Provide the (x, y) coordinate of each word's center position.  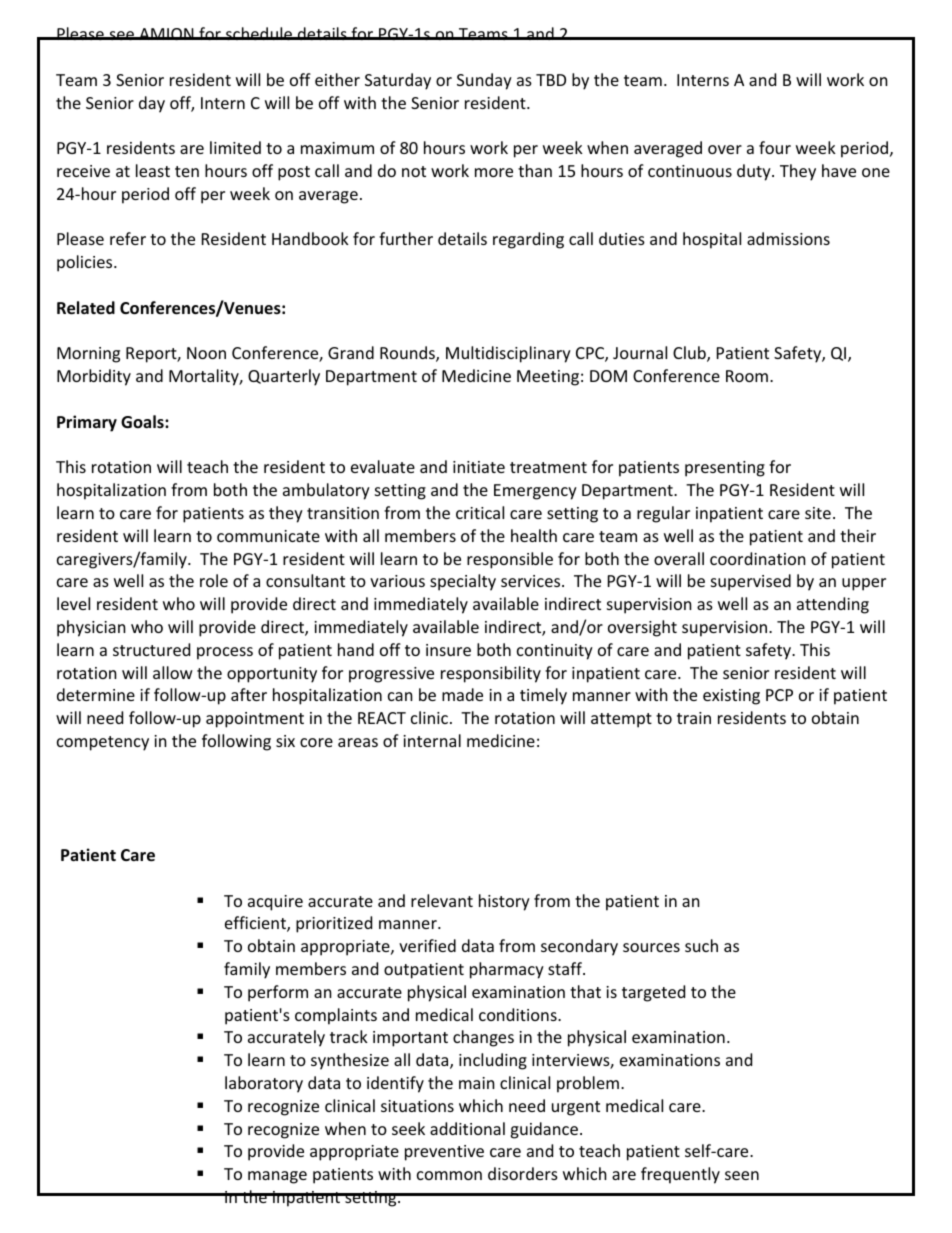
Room (747, 376)
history (504, 902)
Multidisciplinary (508, 354)
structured (151, 649)
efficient (256, 924)
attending (833, 605)
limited (235, 147)
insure (448, 650)
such (701, 945)
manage (277, 1177)
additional (467, 1128)
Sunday (484, 81)
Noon (206, 353)
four (775, 147)
